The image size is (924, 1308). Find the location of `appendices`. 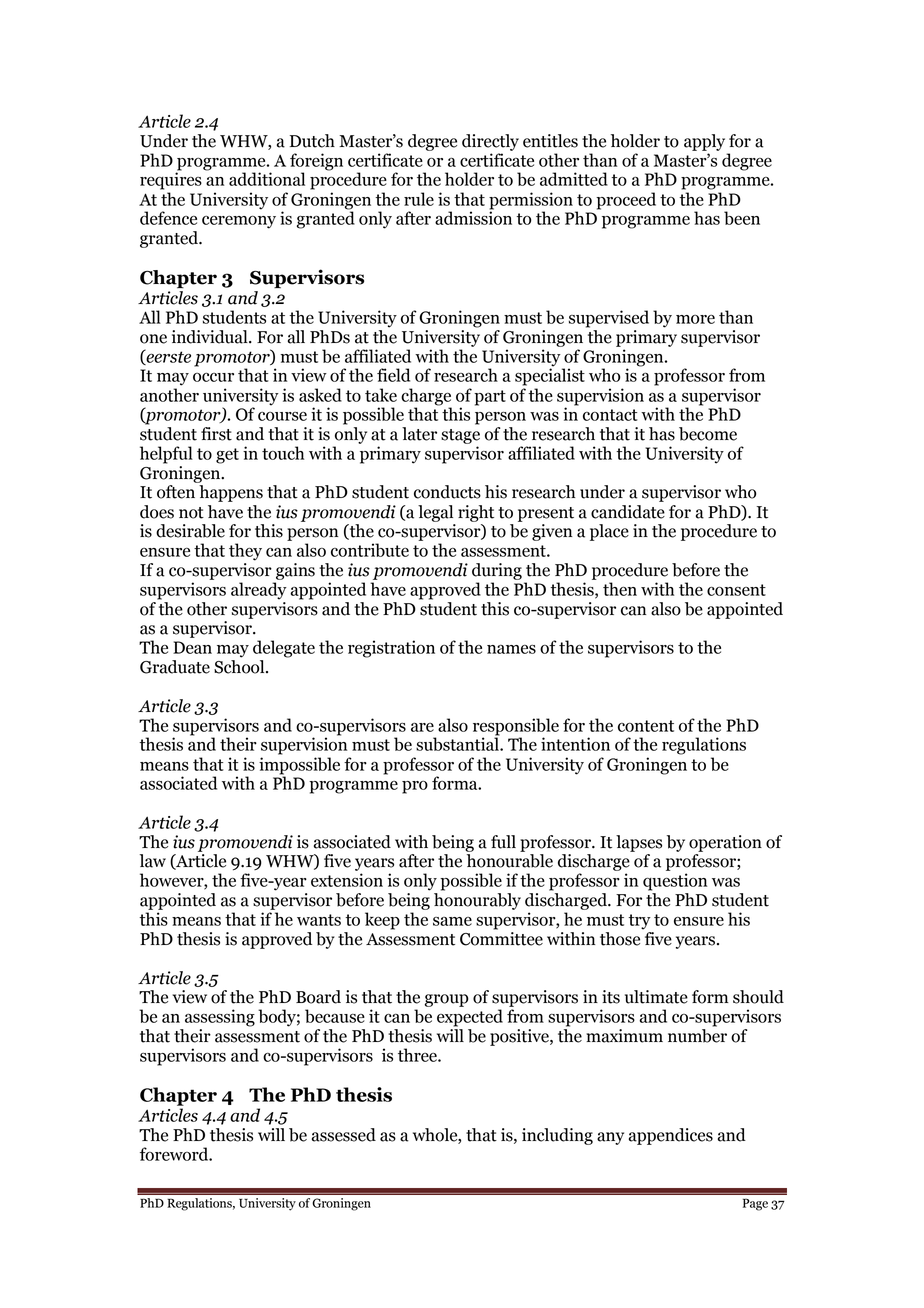

appendices is located at coordinates (671, 1136).
